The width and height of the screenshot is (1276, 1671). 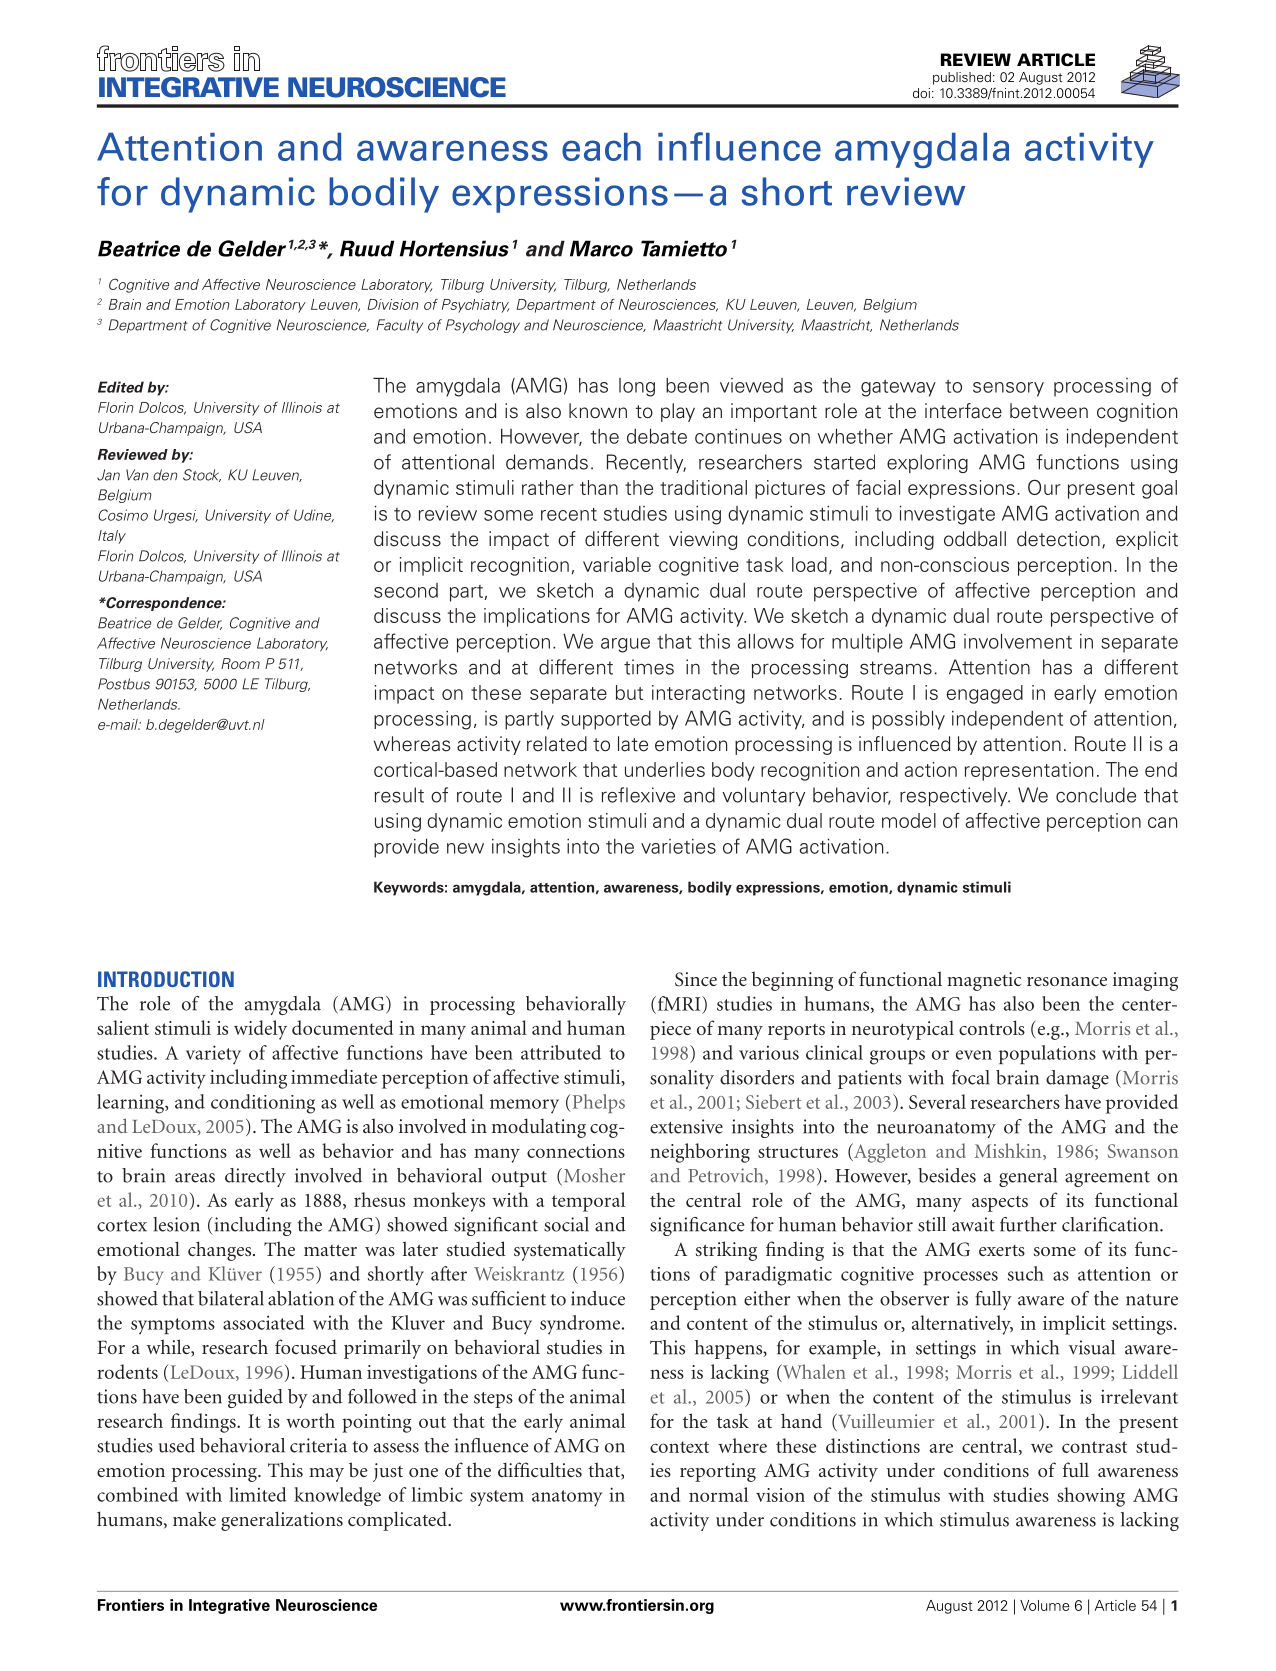 What do you see at coordinates (601, 146) in the screenshot?
I see `each` at bounding box center [601, 146].
